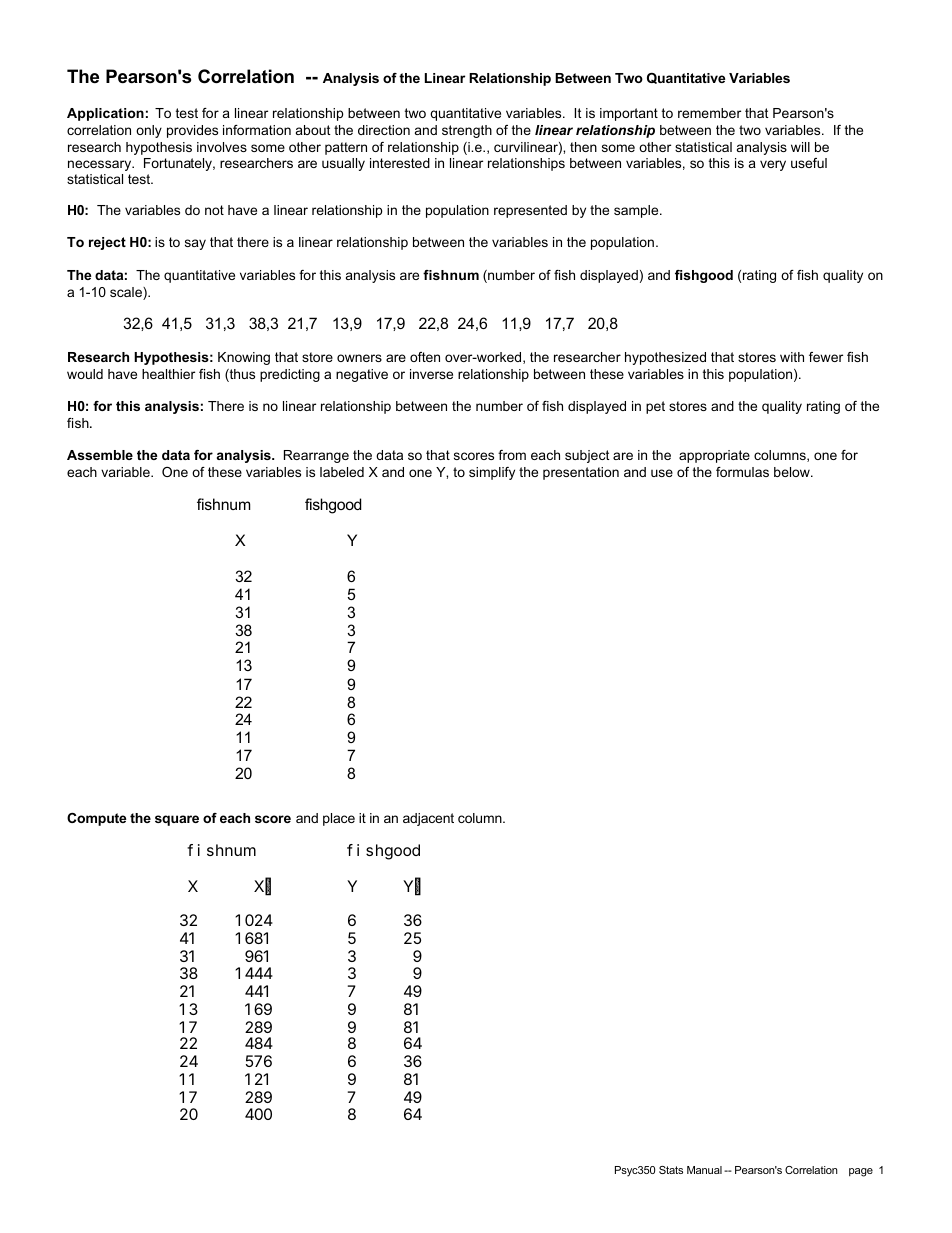 The width and height of the screenshot is (952, 1233). I want to click on square, so click(177, 820).
